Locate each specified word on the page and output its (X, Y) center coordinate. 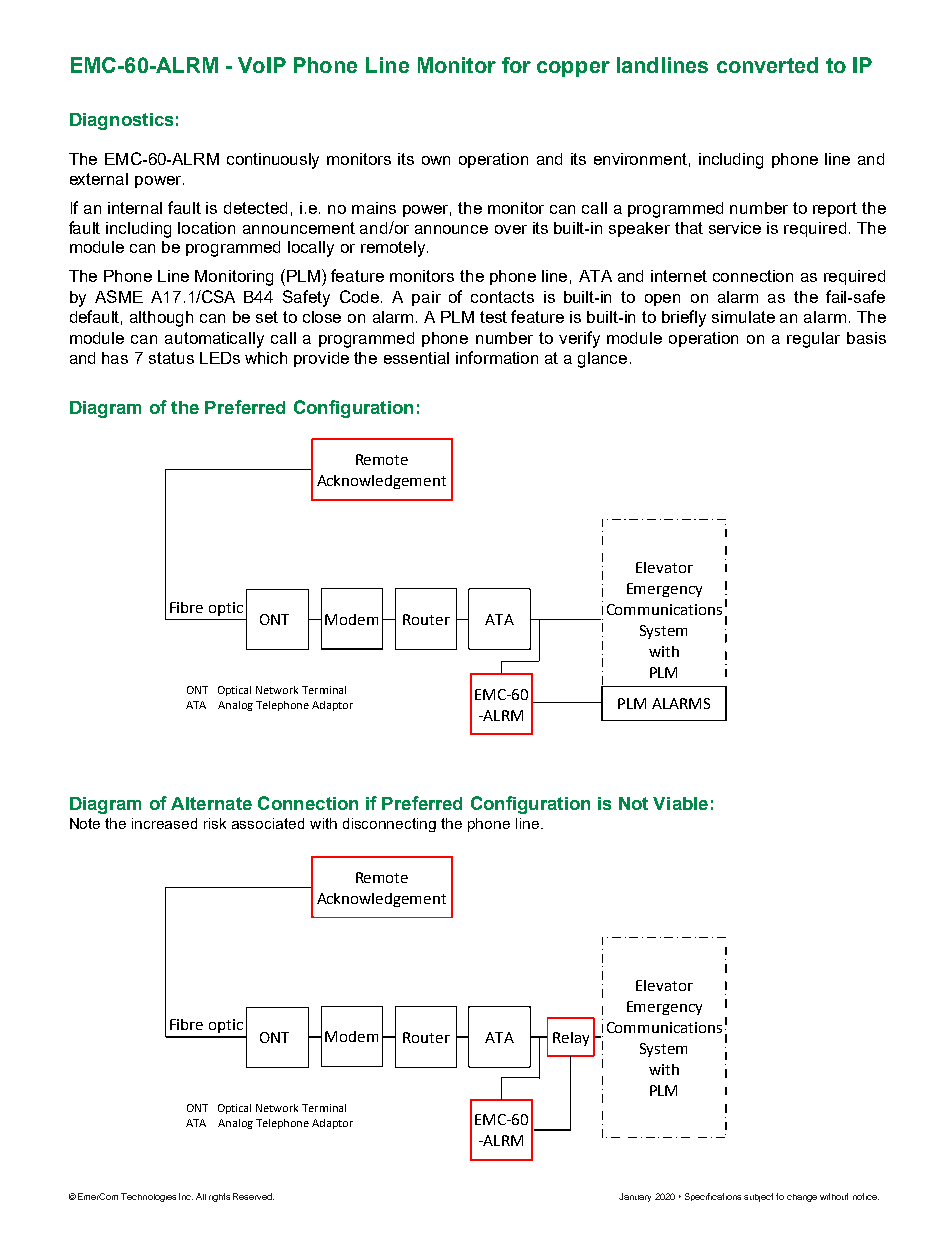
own (436, 160)
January (635, 1197)
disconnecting (389, 825)
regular (813, 340)
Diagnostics (121, 121)
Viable (680, 803)
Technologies (148, 1197)
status (171, 358)
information (497, 357)
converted (767, 65)
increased (164, 823)
